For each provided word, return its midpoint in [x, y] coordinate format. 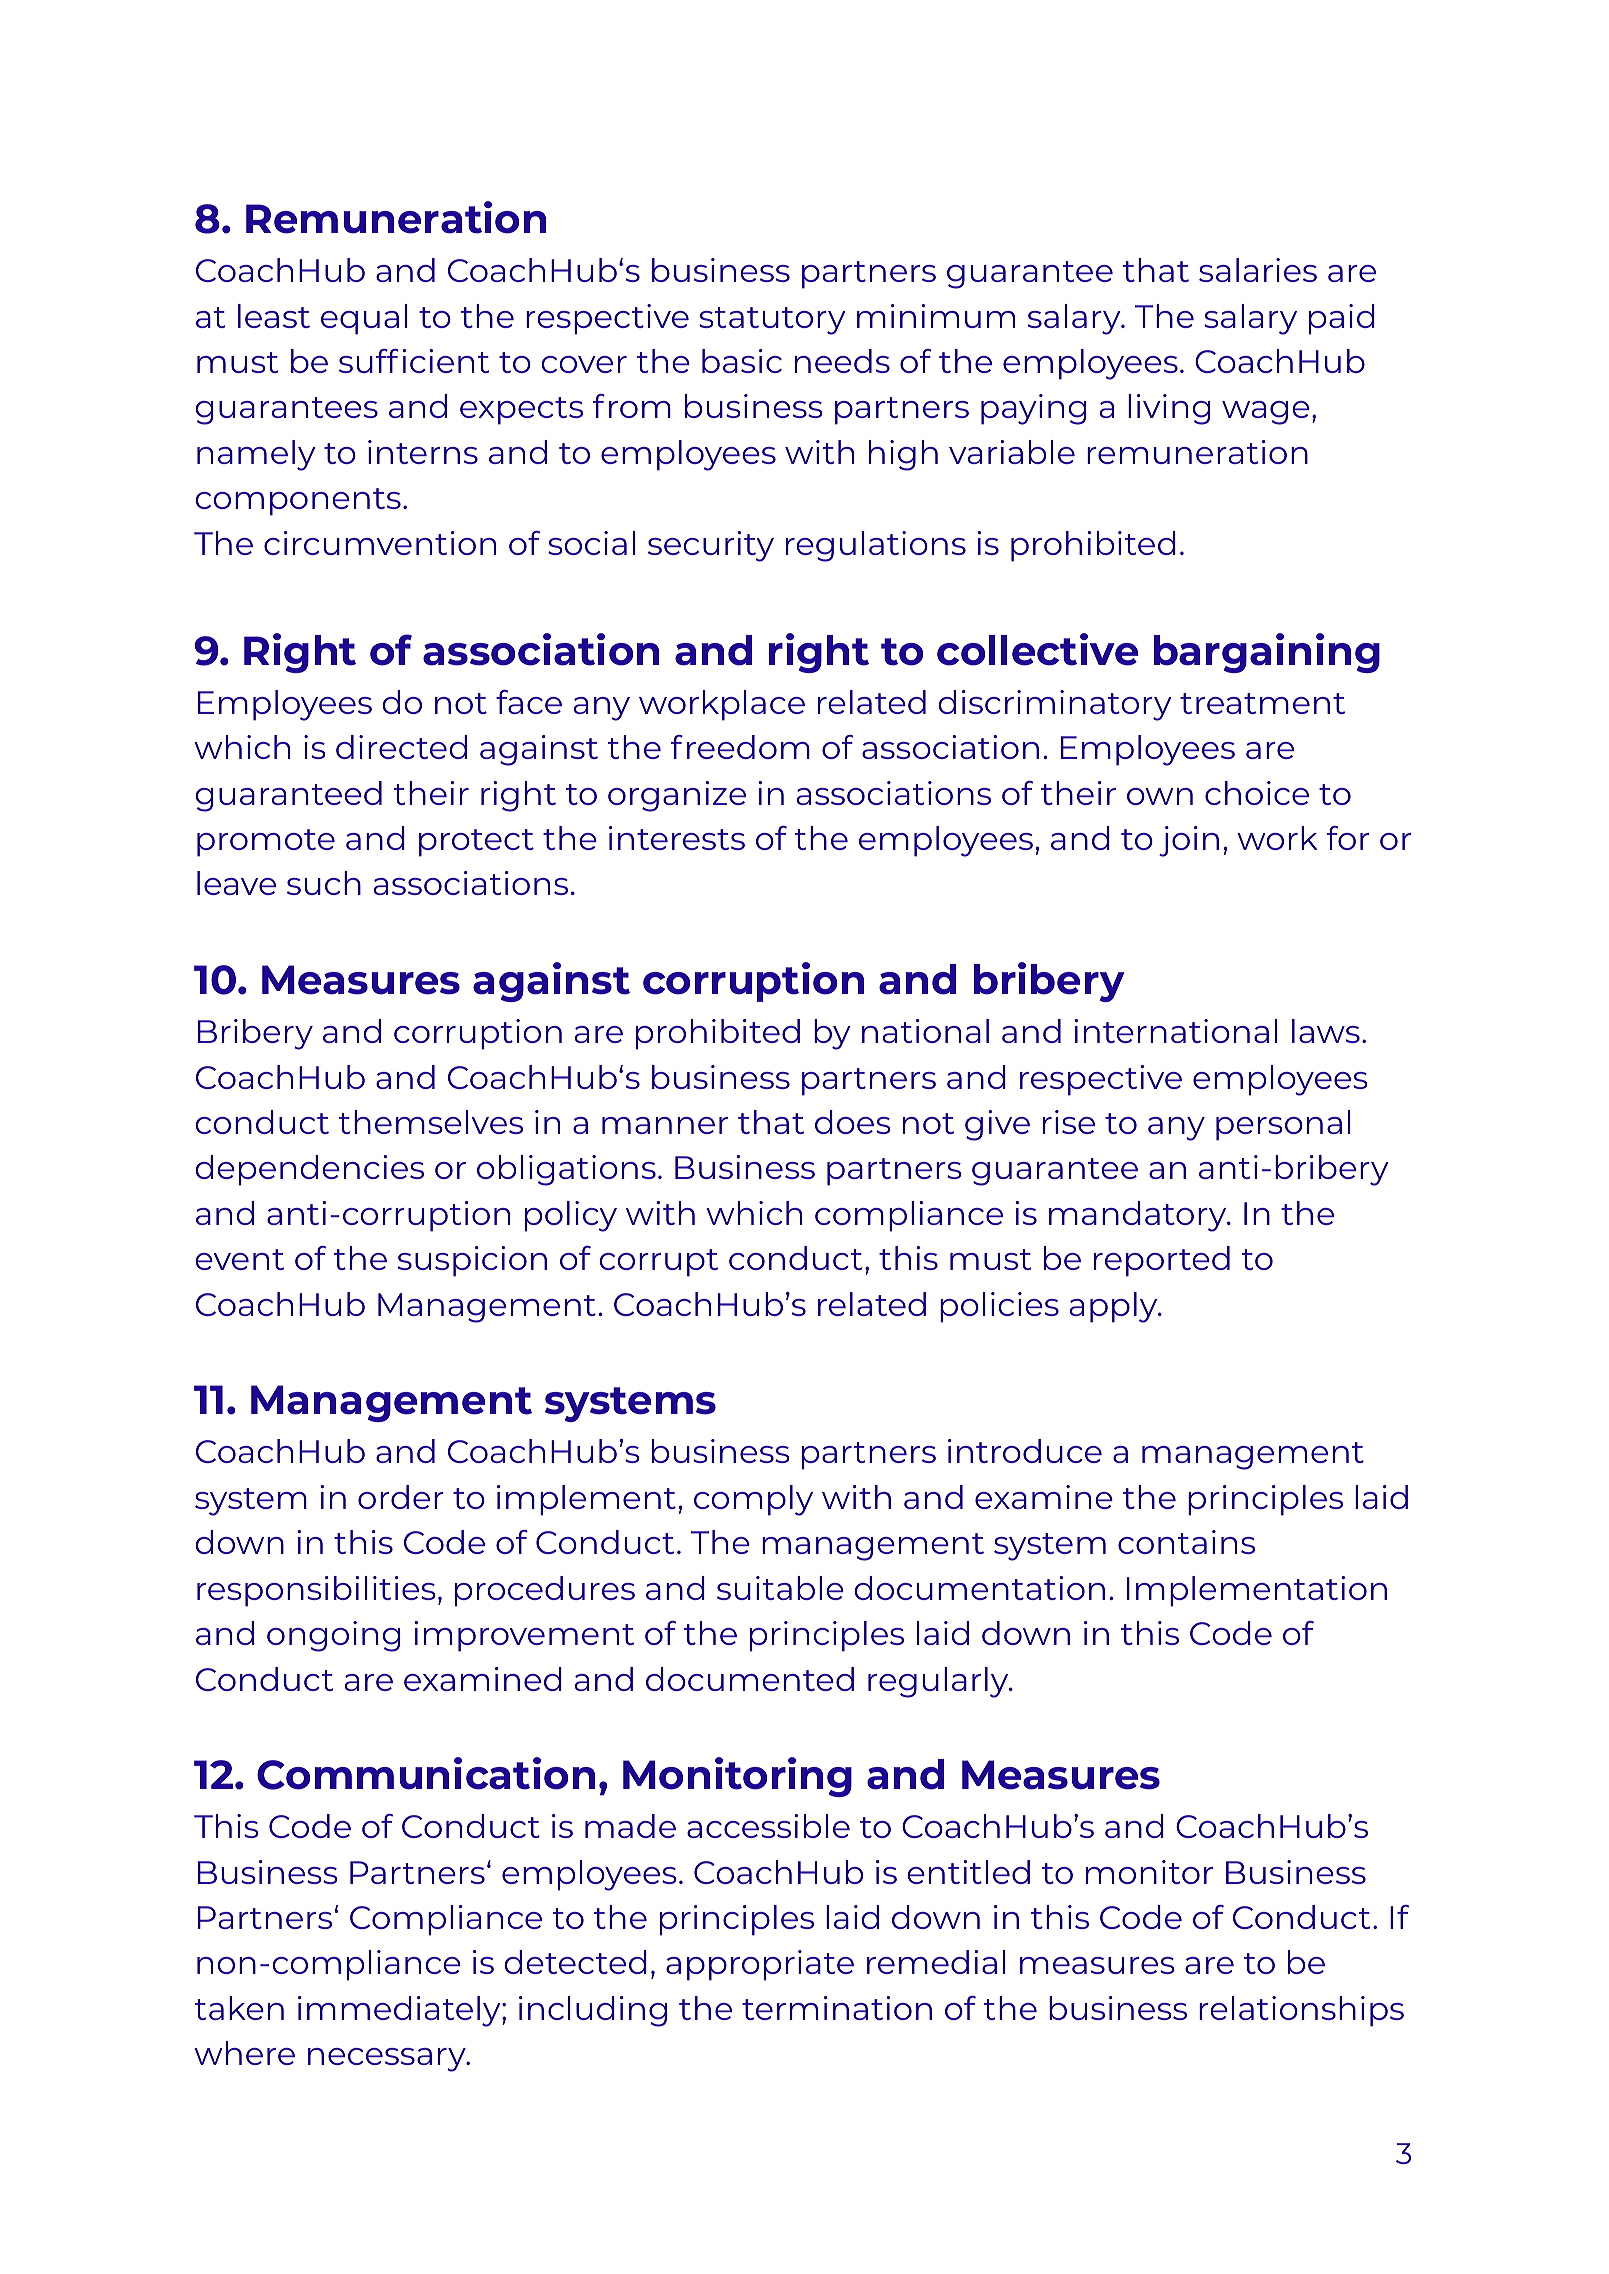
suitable [780, 1588]
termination [837, 2008]
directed [401, 747]
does [853, 1122]
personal [1283, 1125]
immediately [400, 2011]
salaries [1258, 270]
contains [1186, 1542]
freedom [740, 747]
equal [364, 319]
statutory [772, 321]
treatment [1262, 703]
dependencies [309, 1170]
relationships [1301, 2011]
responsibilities [316, 1591]
